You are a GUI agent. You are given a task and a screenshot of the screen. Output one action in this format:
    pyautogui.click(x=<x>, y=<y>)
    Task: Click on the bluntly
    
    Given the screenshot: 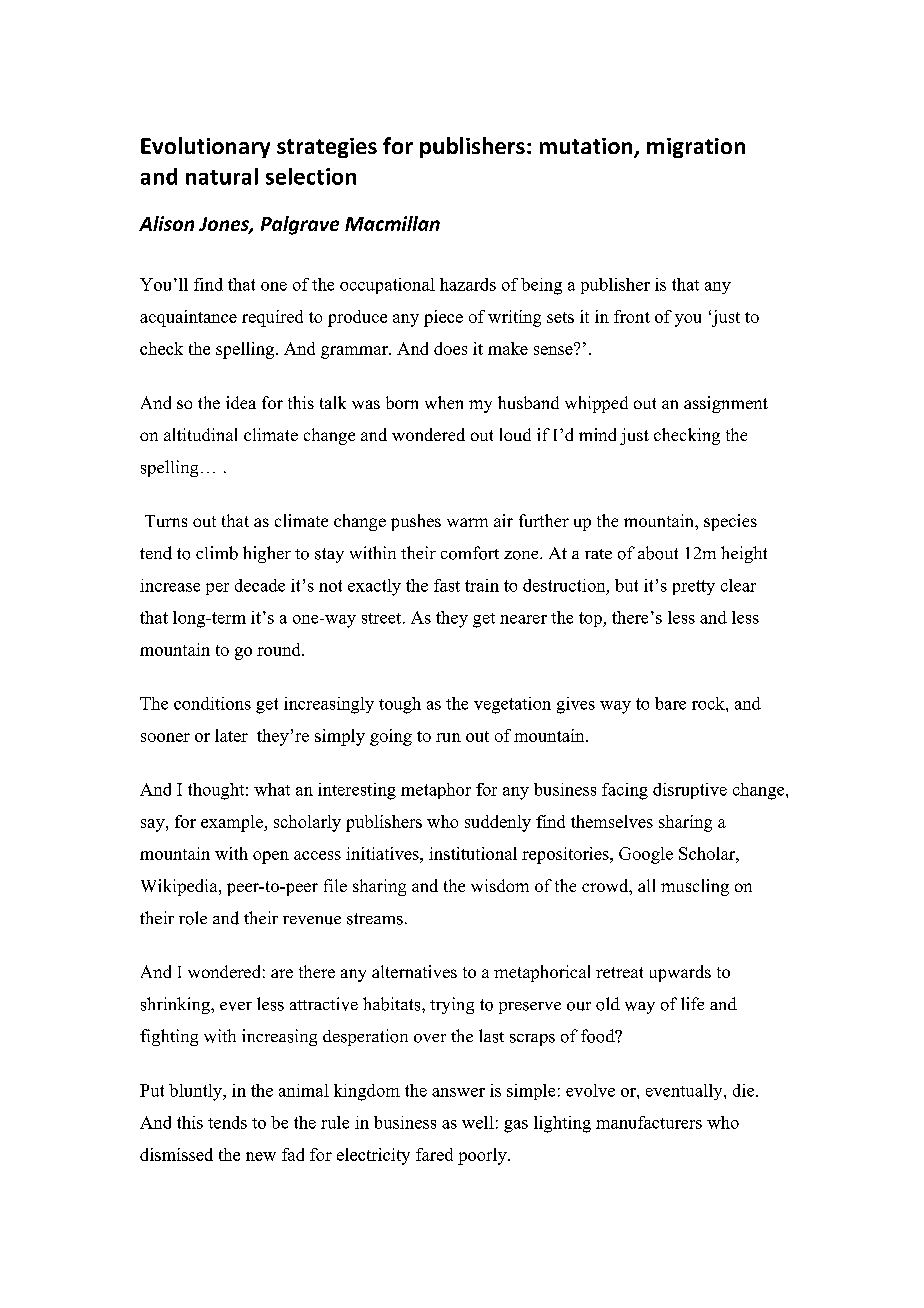 What is the action you would take?
    pyautogui.click(x=197, y=1092)
